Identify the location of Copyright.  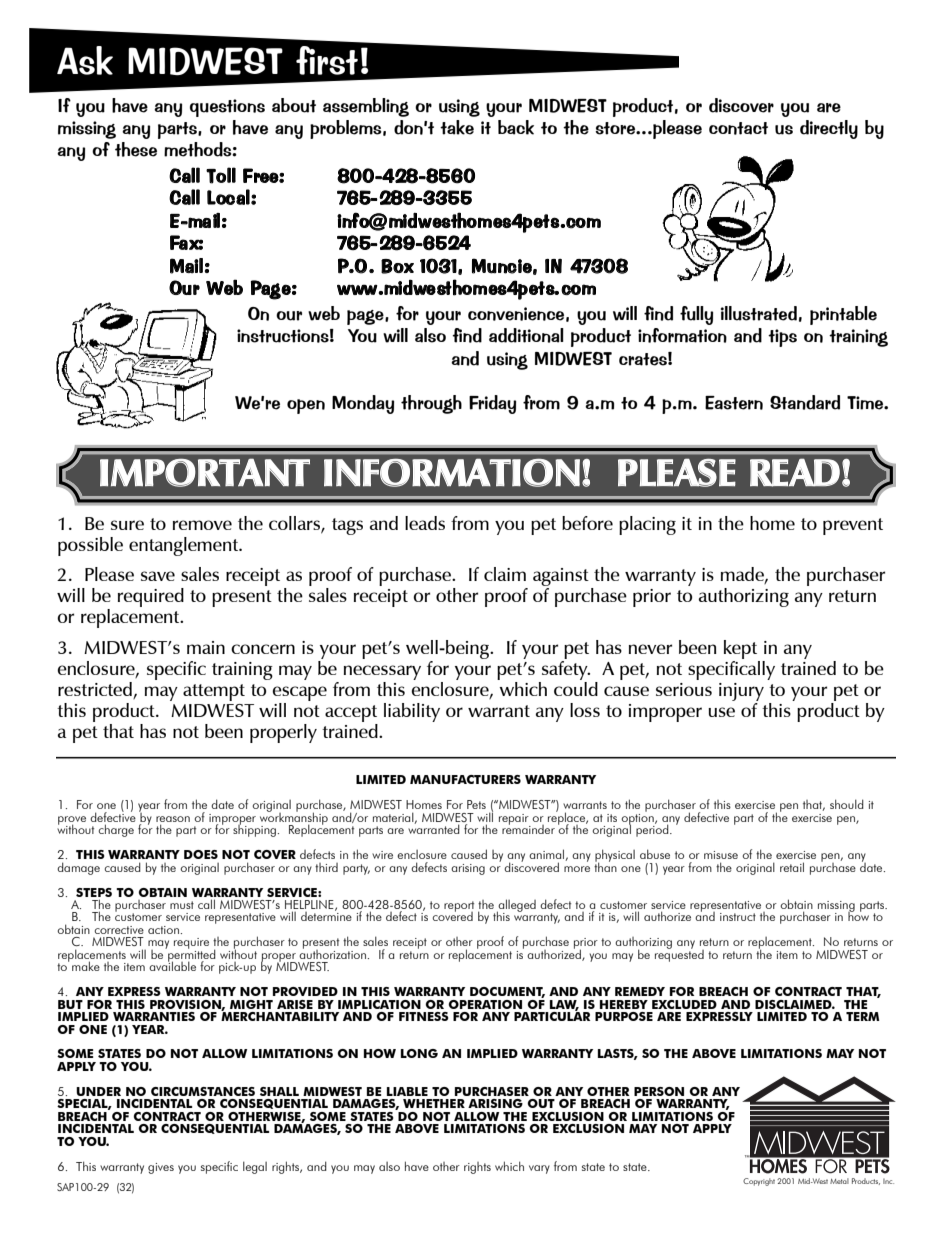
(759, 1182).
